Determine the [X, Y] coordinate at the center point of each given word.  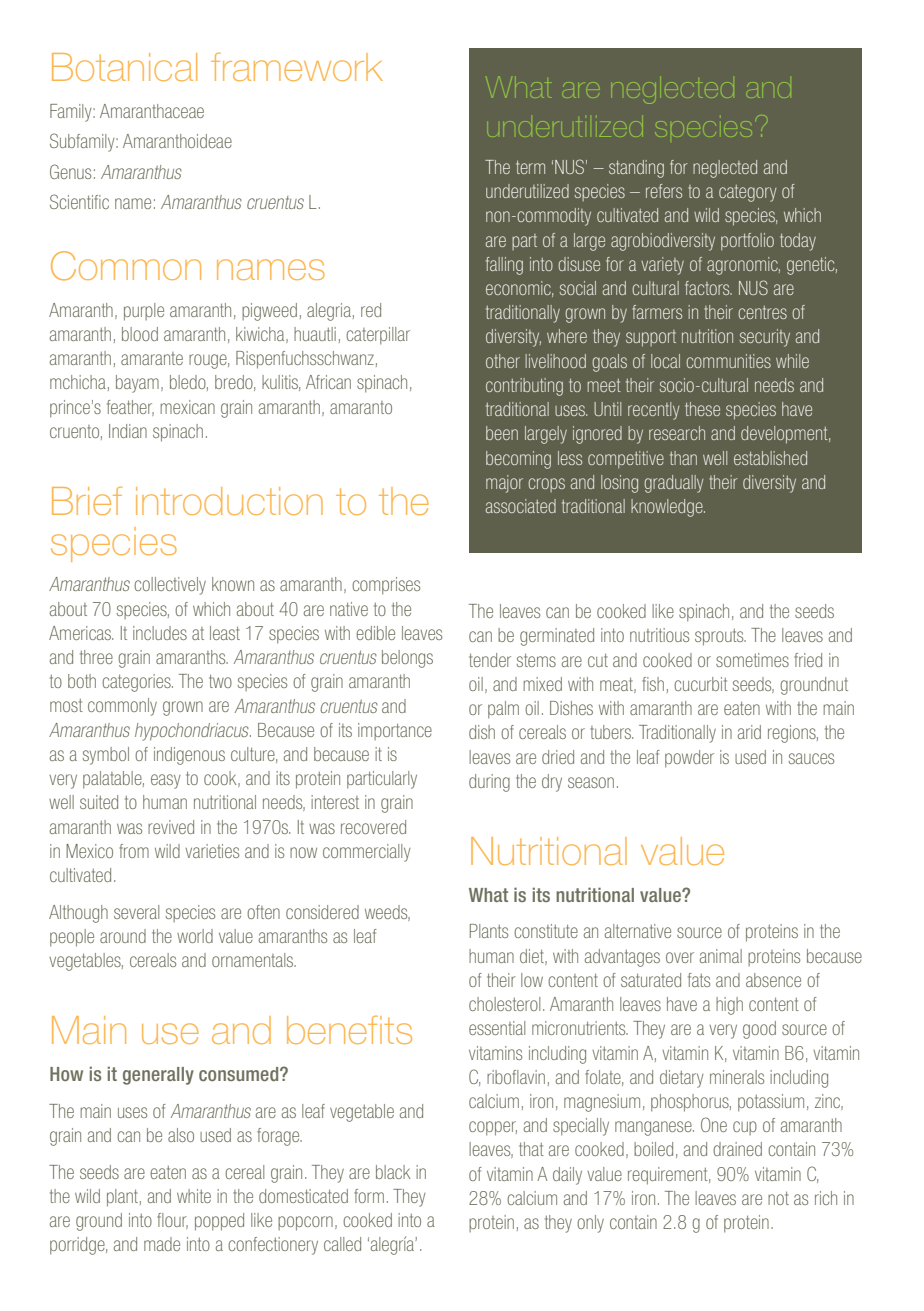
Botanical [124, 67]
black [393, 1172]
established [770, 458]
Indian [128, 431]
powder [689, 759]
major [504, 484]
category [748, 193]
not [778, 1198]
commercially [367, 853]
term [530, 167]
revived [171, 827]
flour [172, 1221]
